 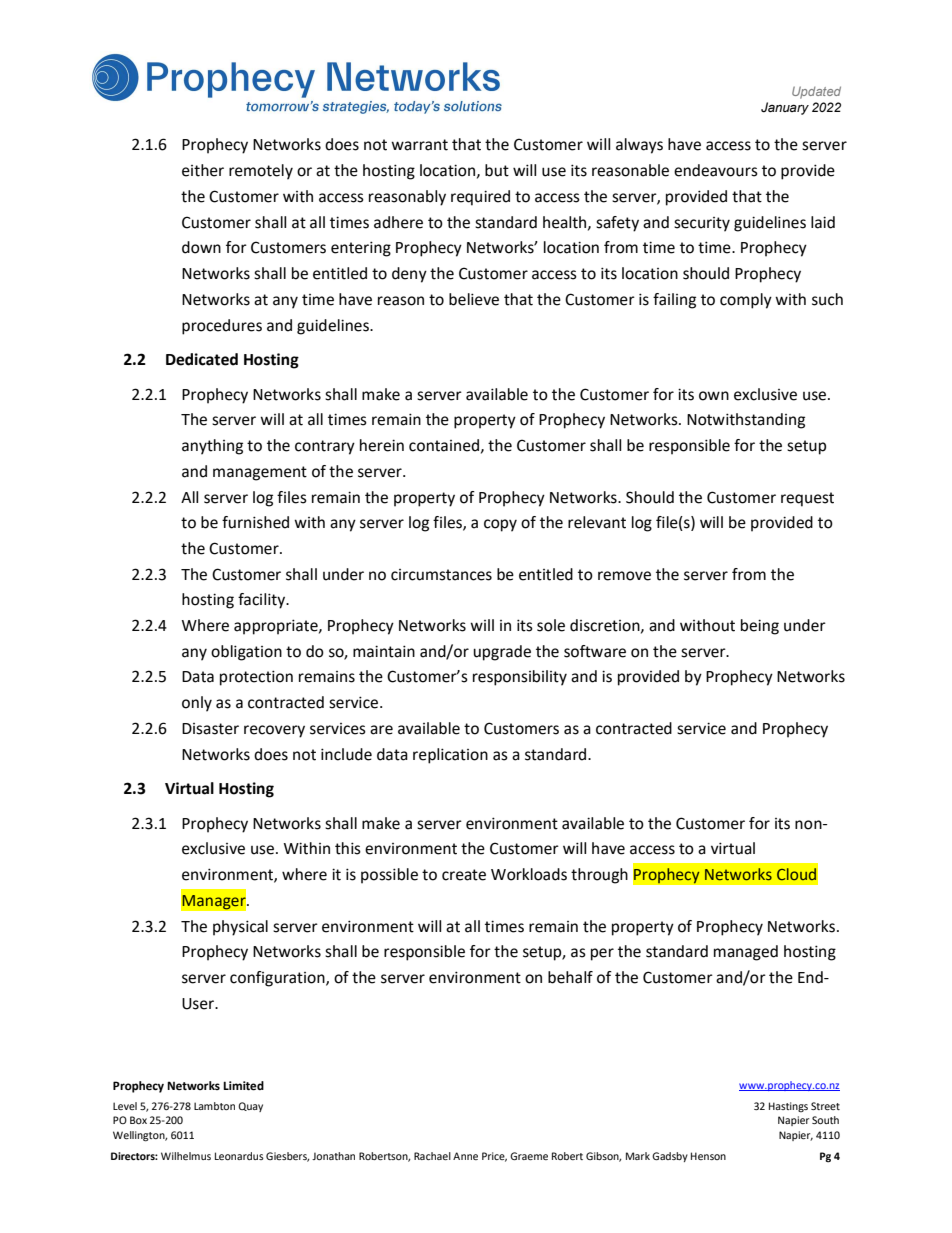 What do you see at coordinates (250, 1107) in the screenshot?
I see `Quay` at bounding box center [250, 1107].
